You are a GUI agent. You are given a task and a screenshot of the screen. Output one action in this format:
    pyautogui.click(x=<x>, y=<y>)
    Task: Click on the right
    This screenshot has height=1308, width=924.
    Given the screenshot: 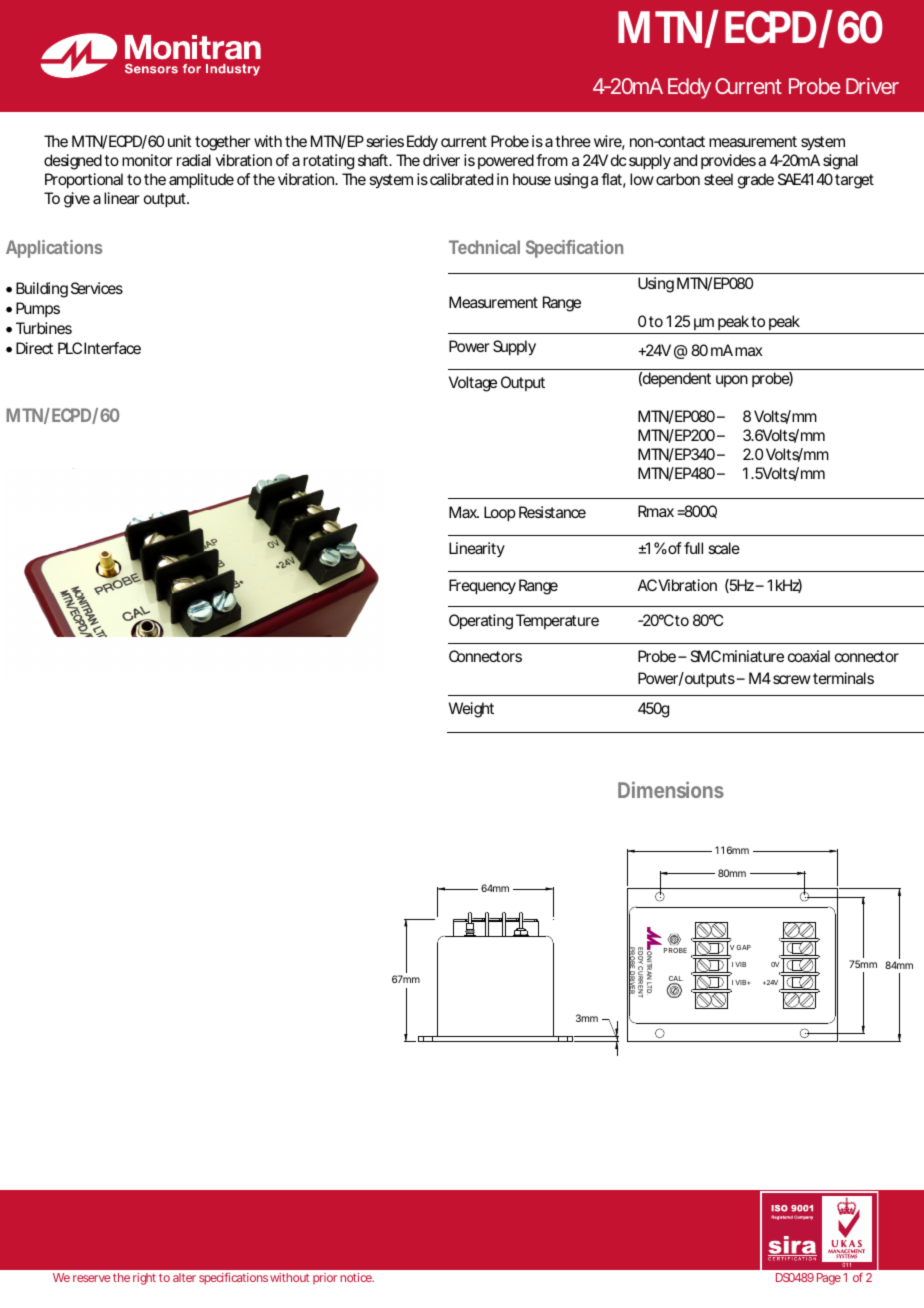 What is the action you would take?
    pyautogui.click(x=144, y=1279)
